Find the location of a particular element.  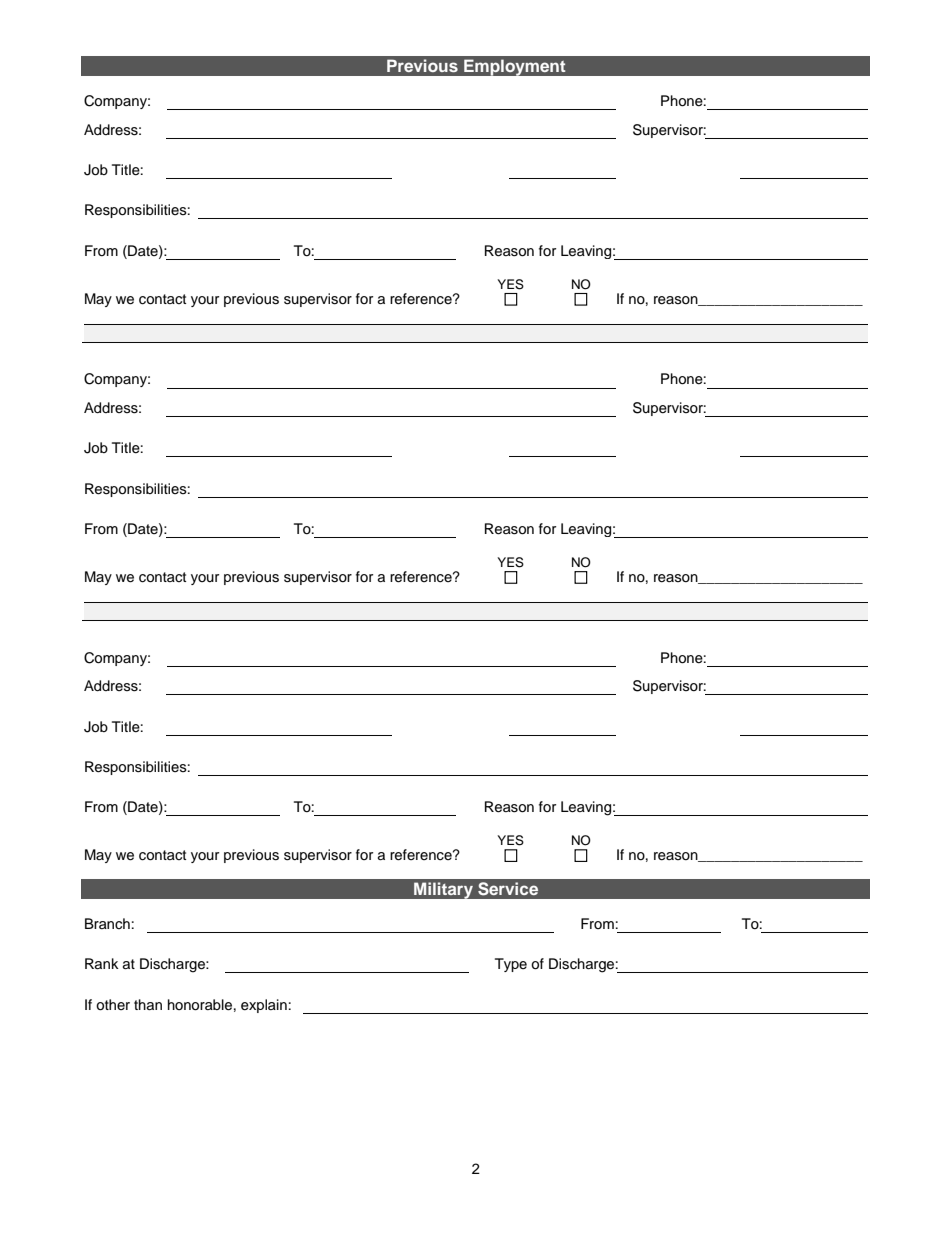

than is located at coordinates (148, 1004).
